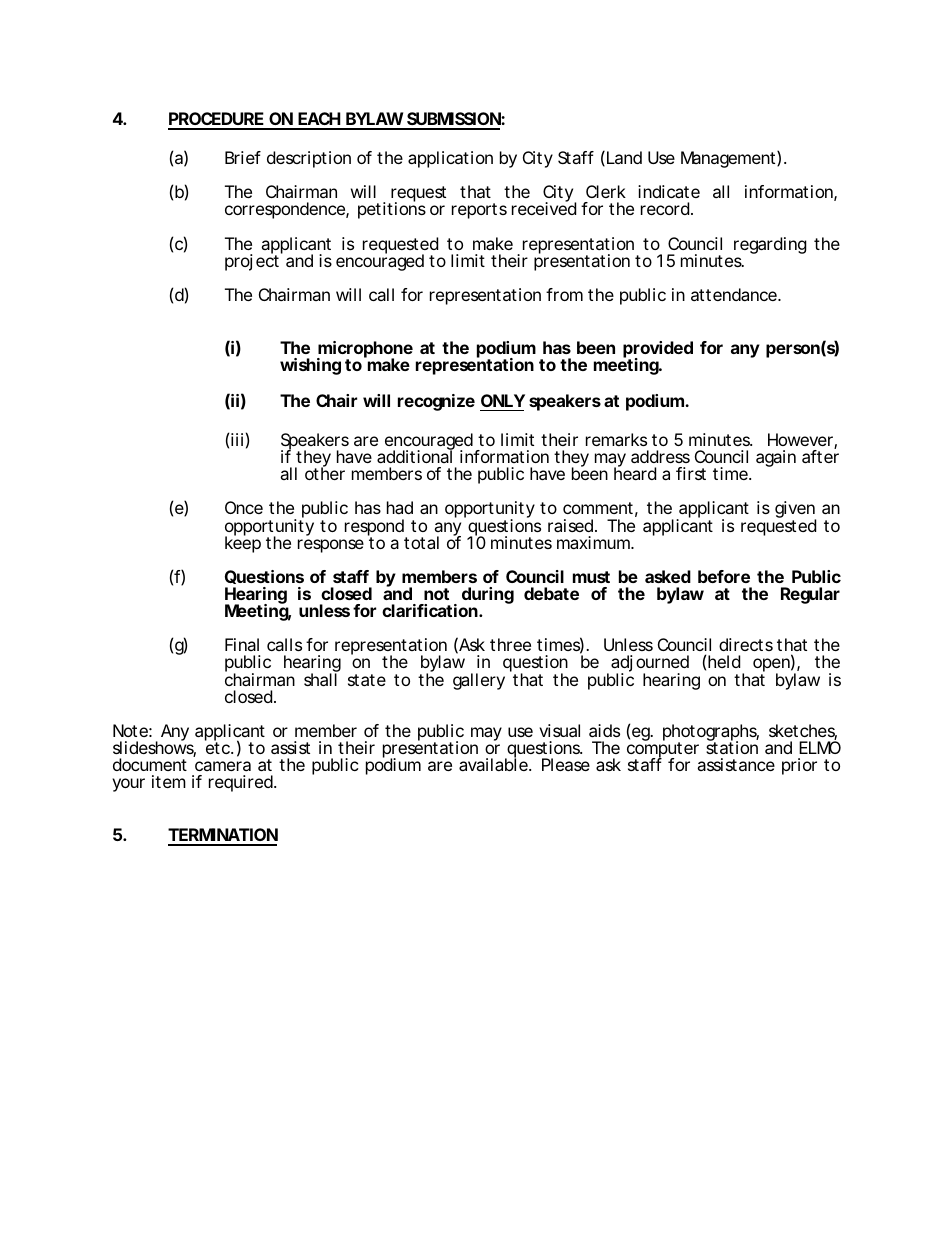  I want to click on indicate, so click(669, 191).
